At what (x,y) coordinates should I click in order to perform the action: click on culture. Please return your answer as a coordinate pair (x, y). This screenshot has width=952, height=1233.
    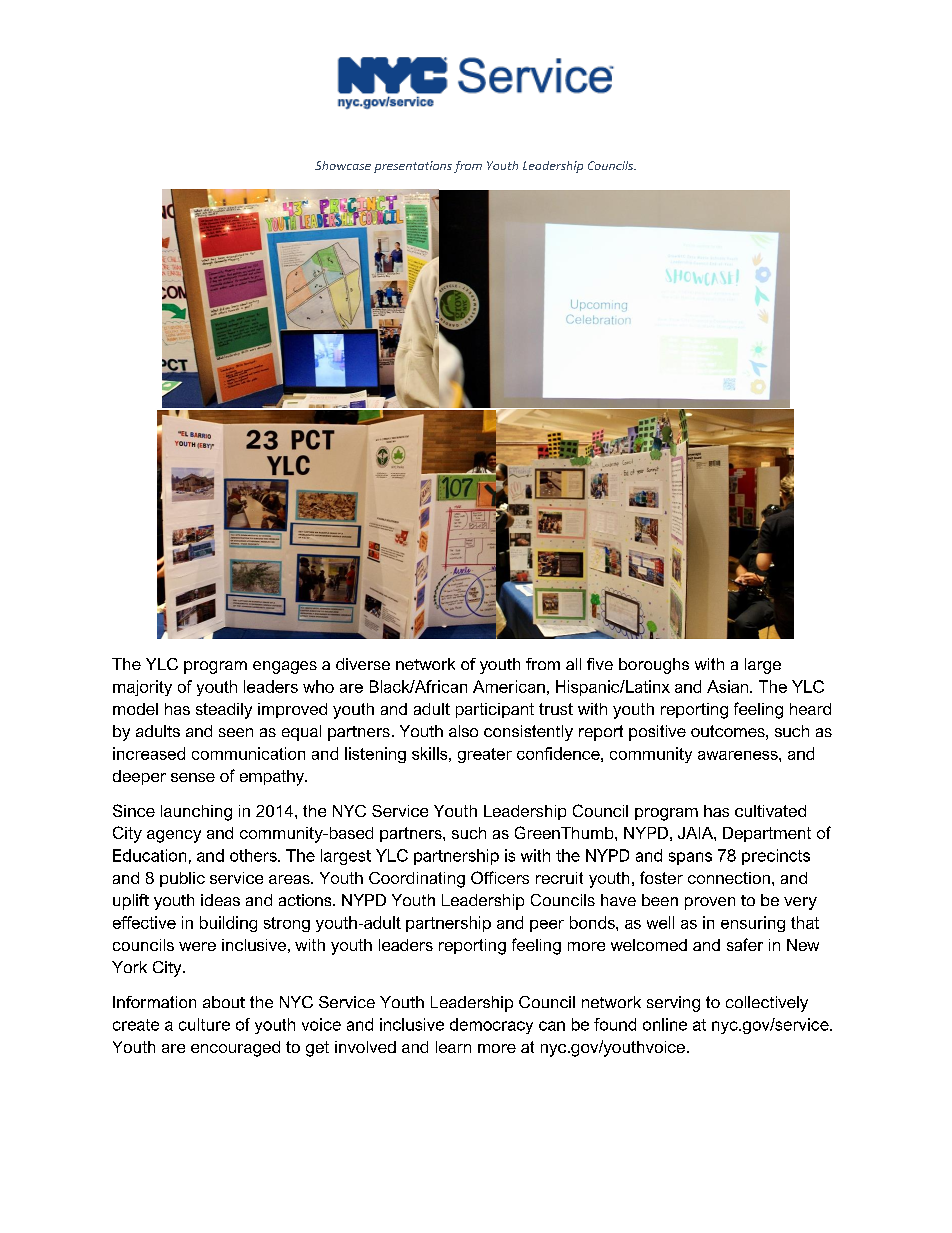
    Looking at the image, I should click on (204, 1024).
